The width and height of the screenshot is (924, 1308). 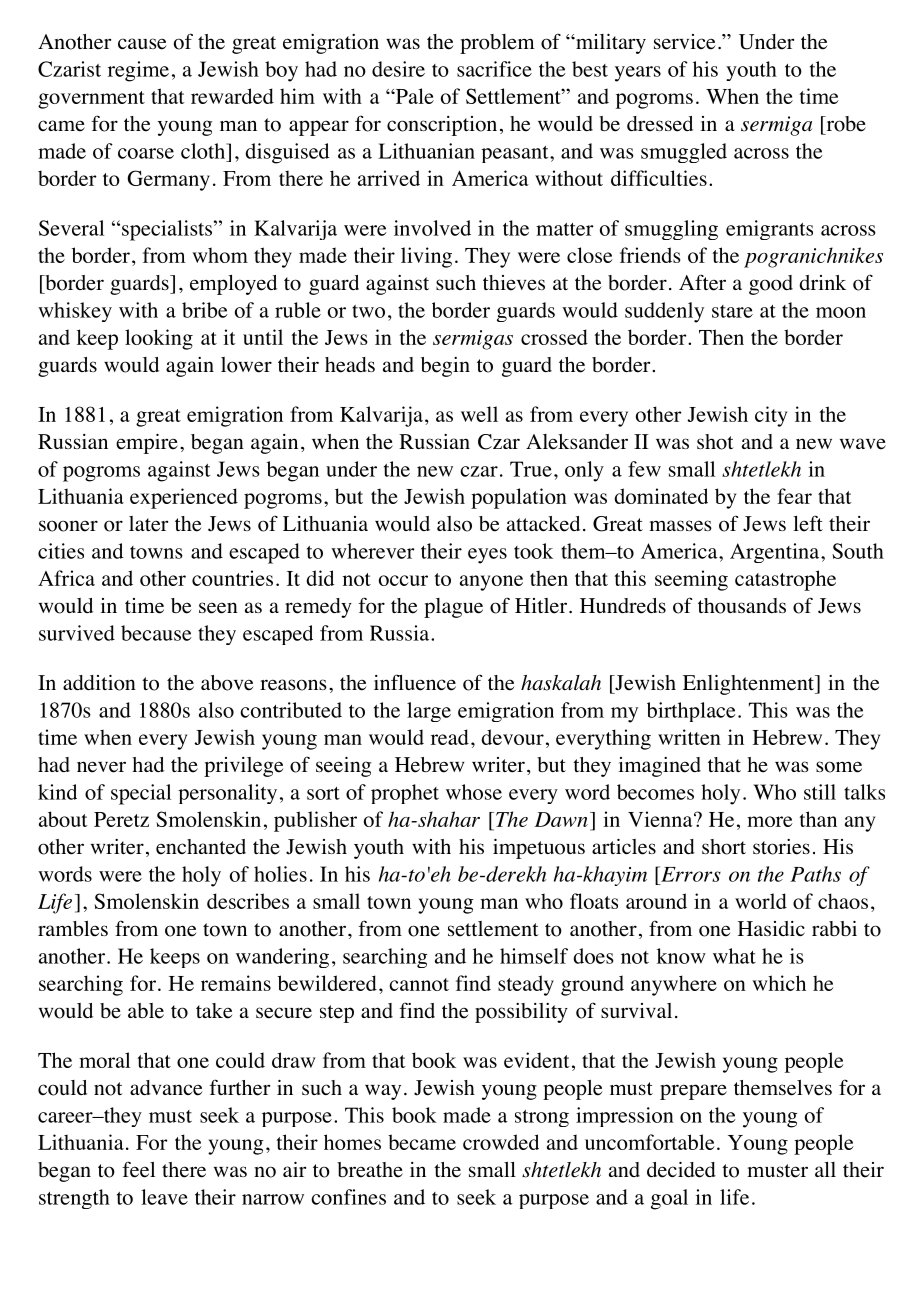 I want to click on feel, so click(x=138, y=1169).
